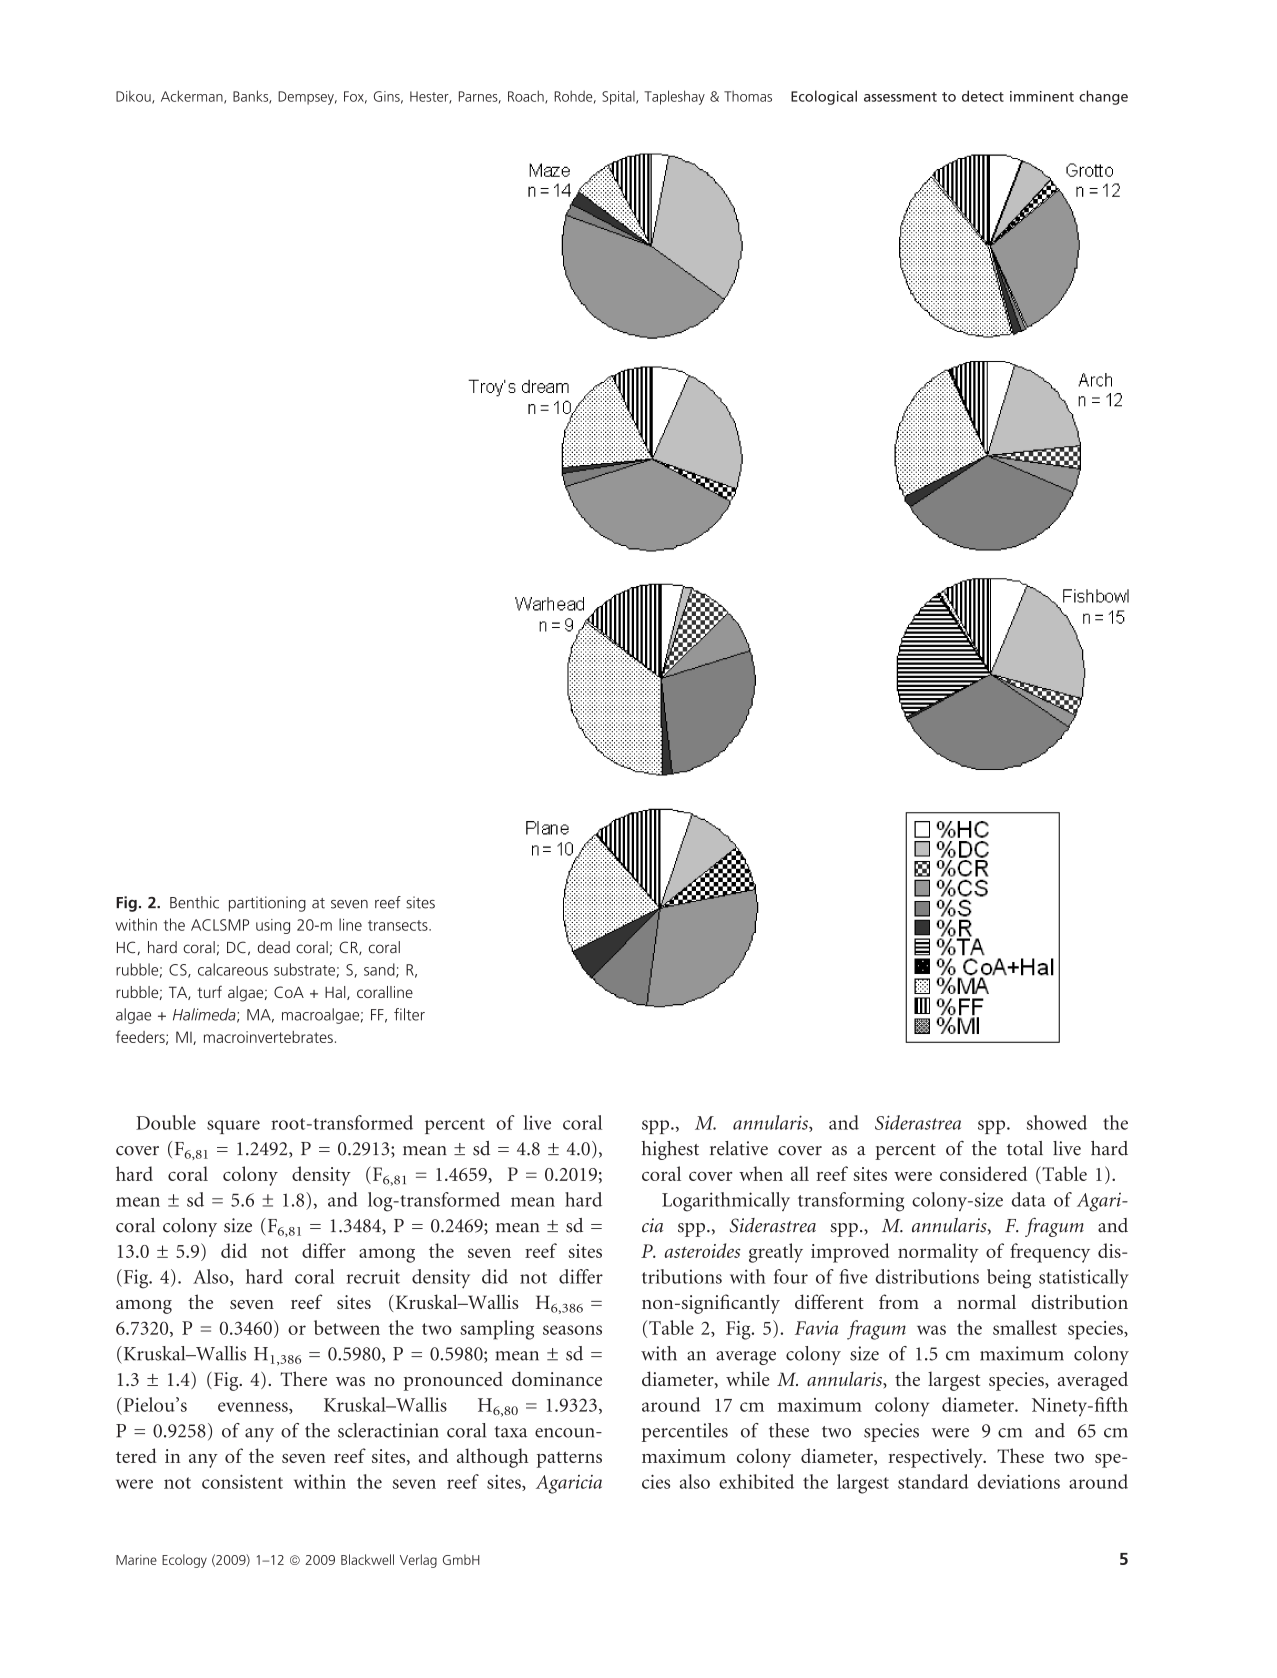 This document has width=1277, height=1678. I want to click on macroinvertebrates, so click(268, 1037).
